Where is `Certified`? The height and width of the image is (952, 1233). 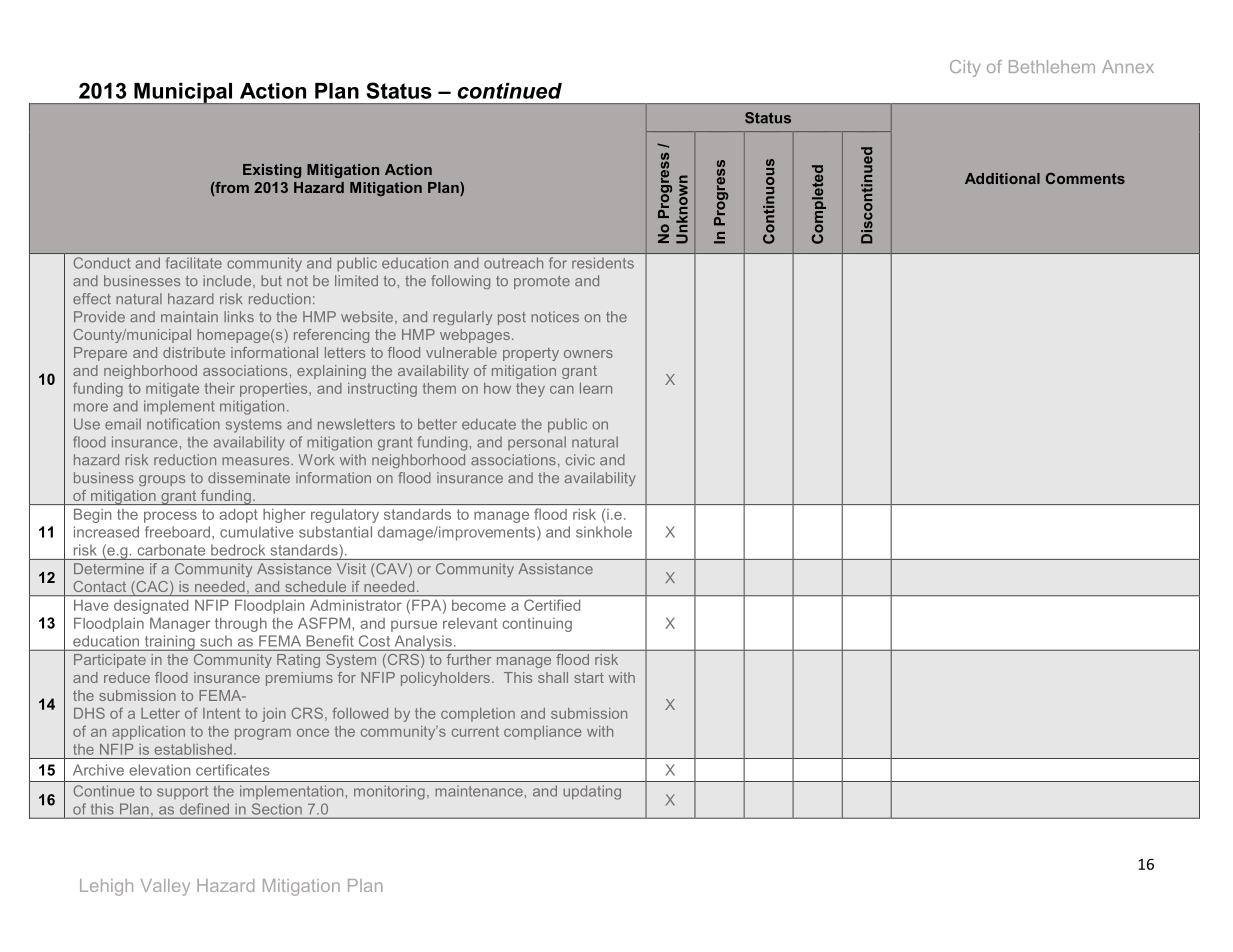
Certified is located at coordinates (552, 605).
